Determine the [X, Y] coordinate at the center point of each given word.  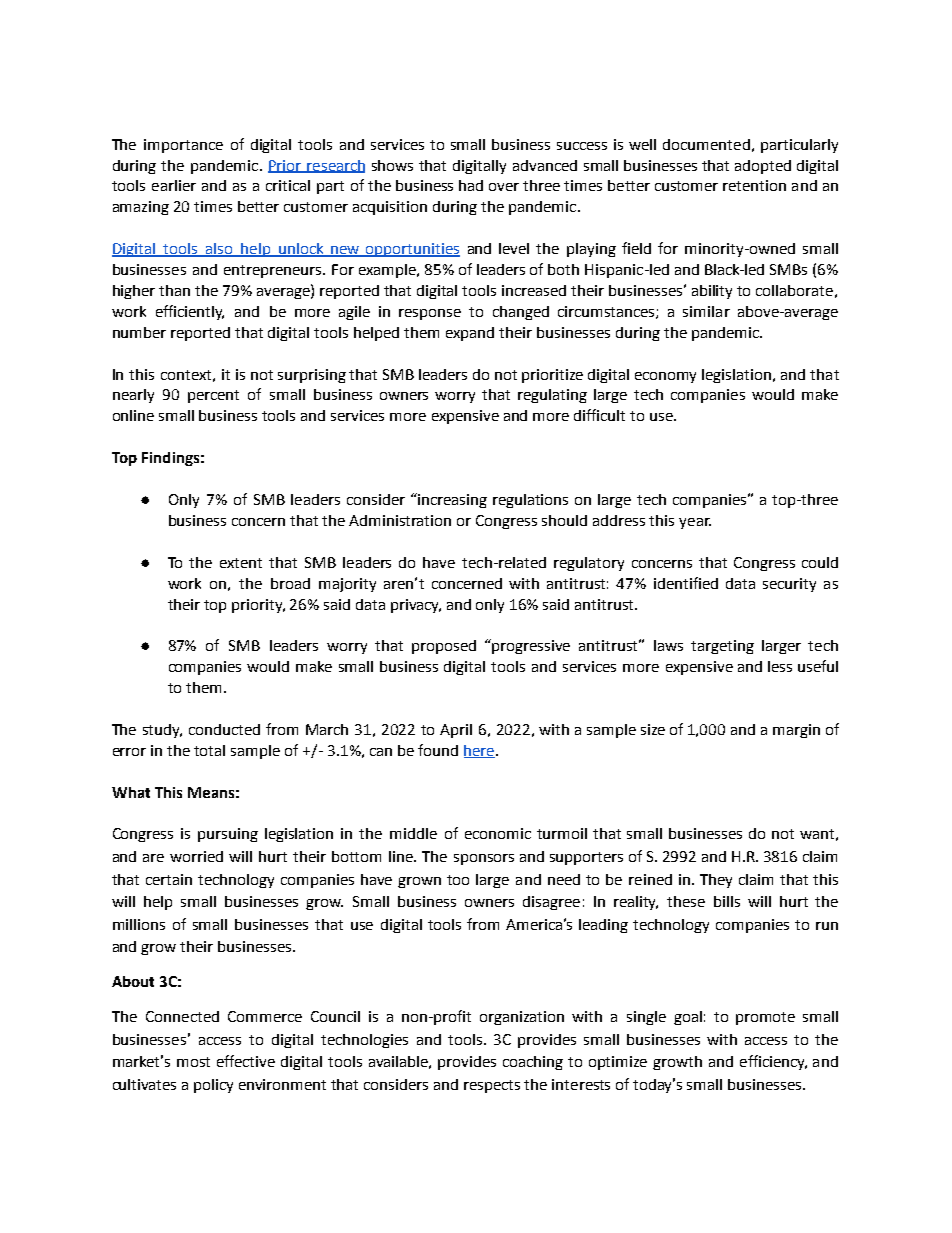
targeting [722, 647]
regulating [552, 396]
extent [241, 563]
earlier [174, 185]
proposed [444, 647]
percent [213, 396]
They [716, 881]
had [471, 185]
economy [665, 377]
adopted [763, 167]
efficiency [773, 1062]
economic [498, 833]
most [193, 1062]
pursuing [228, 835]
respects [492, 1086]
